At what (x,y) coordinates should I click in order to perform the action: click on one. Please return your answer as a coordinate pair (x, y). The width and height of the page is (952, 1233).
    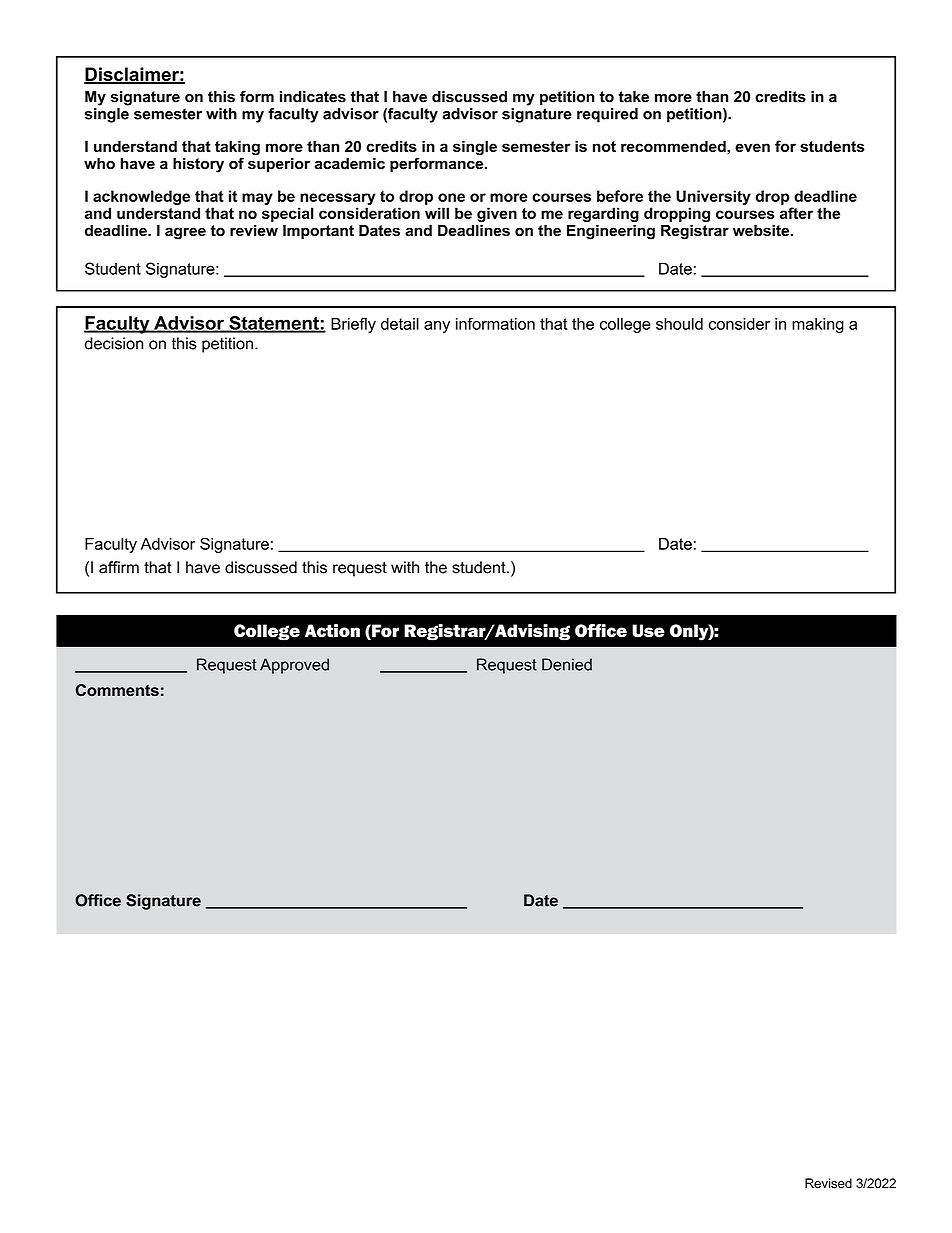
    Looking at the image, I should click on (451, 197).
